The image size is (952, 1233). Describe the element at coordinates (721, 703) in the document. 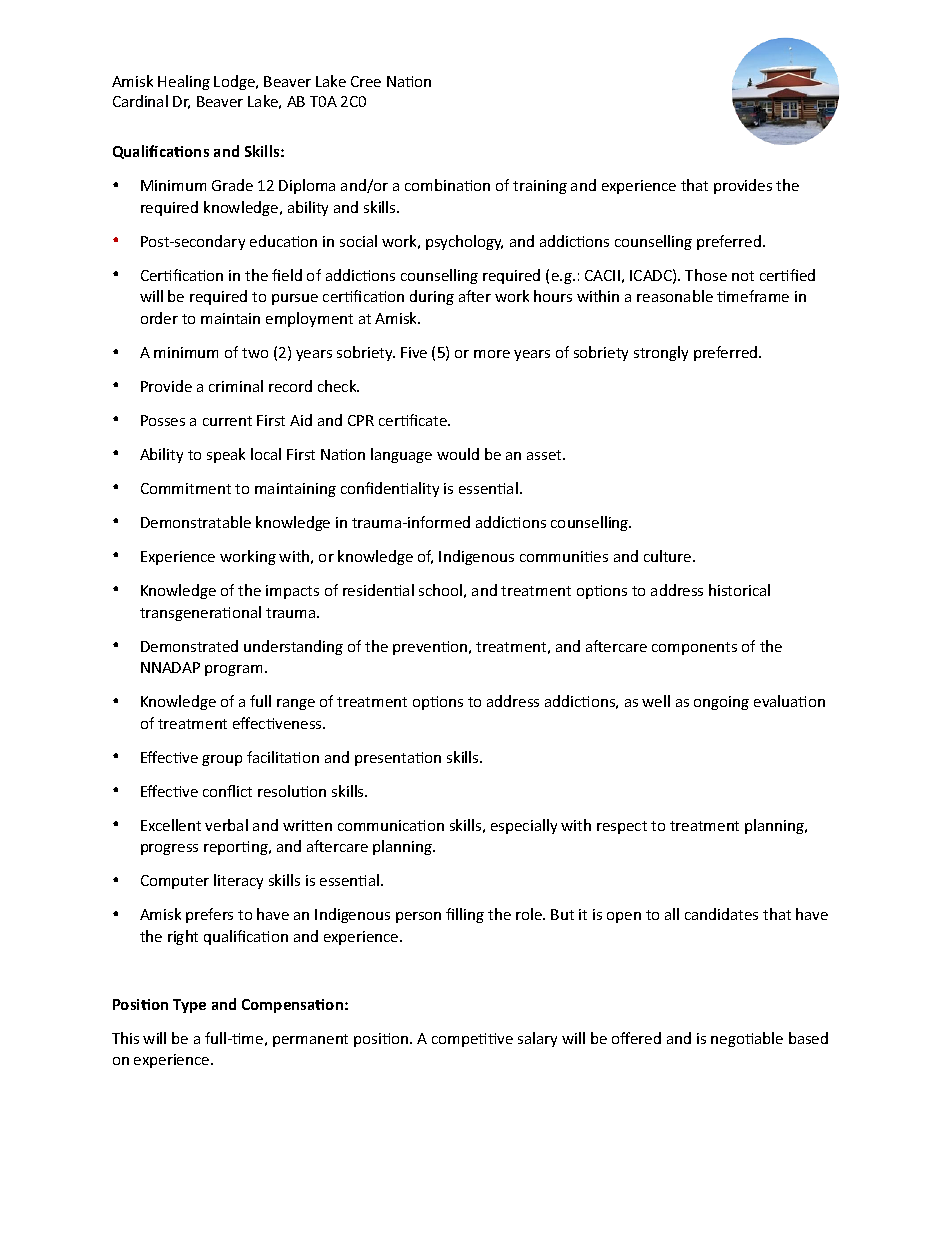

I see `ongoing` at that location.
